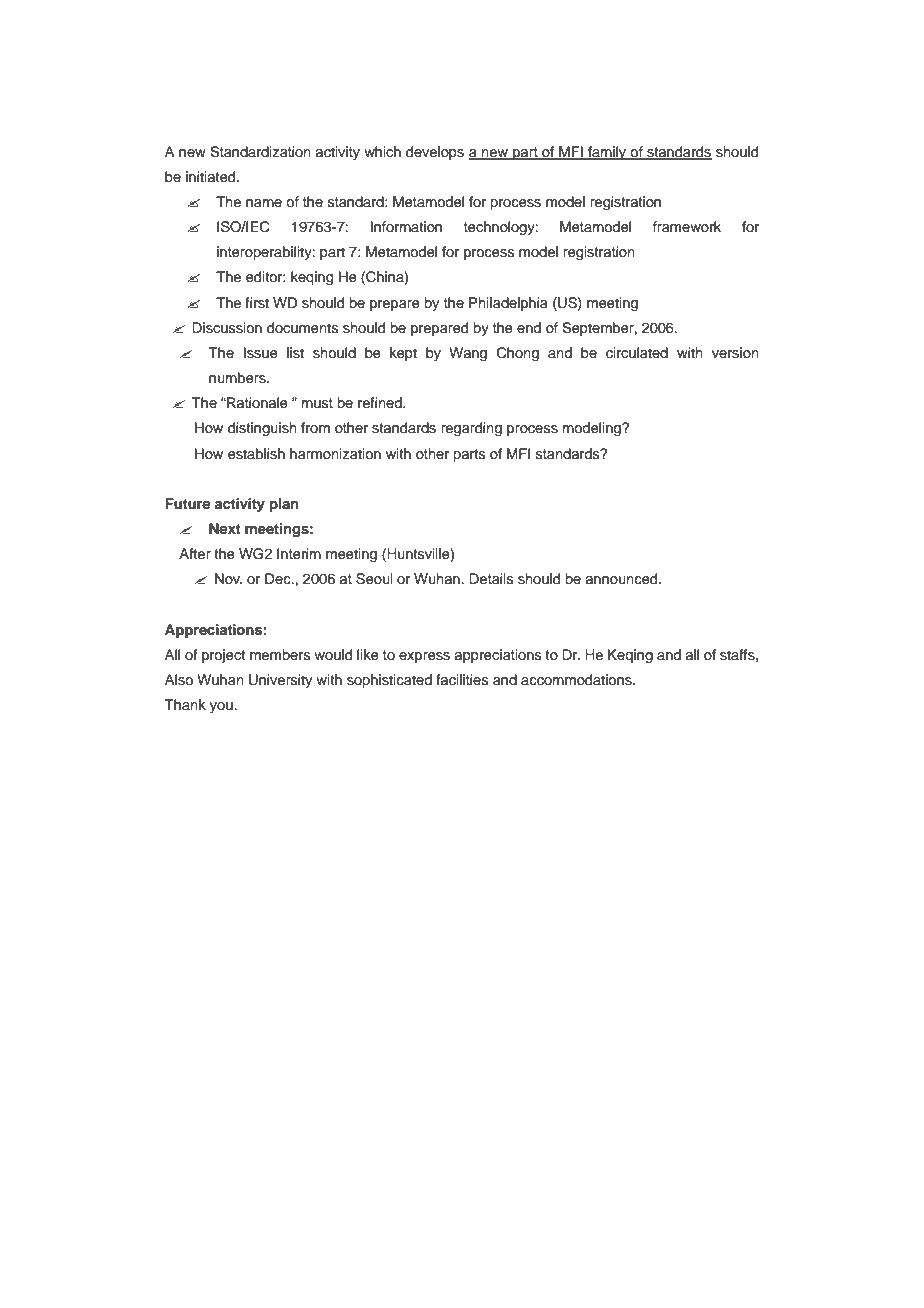  What do you see at coordinates (637, 353) in the screenshot?
I see `circulated` at bounding box center [637, 353].
